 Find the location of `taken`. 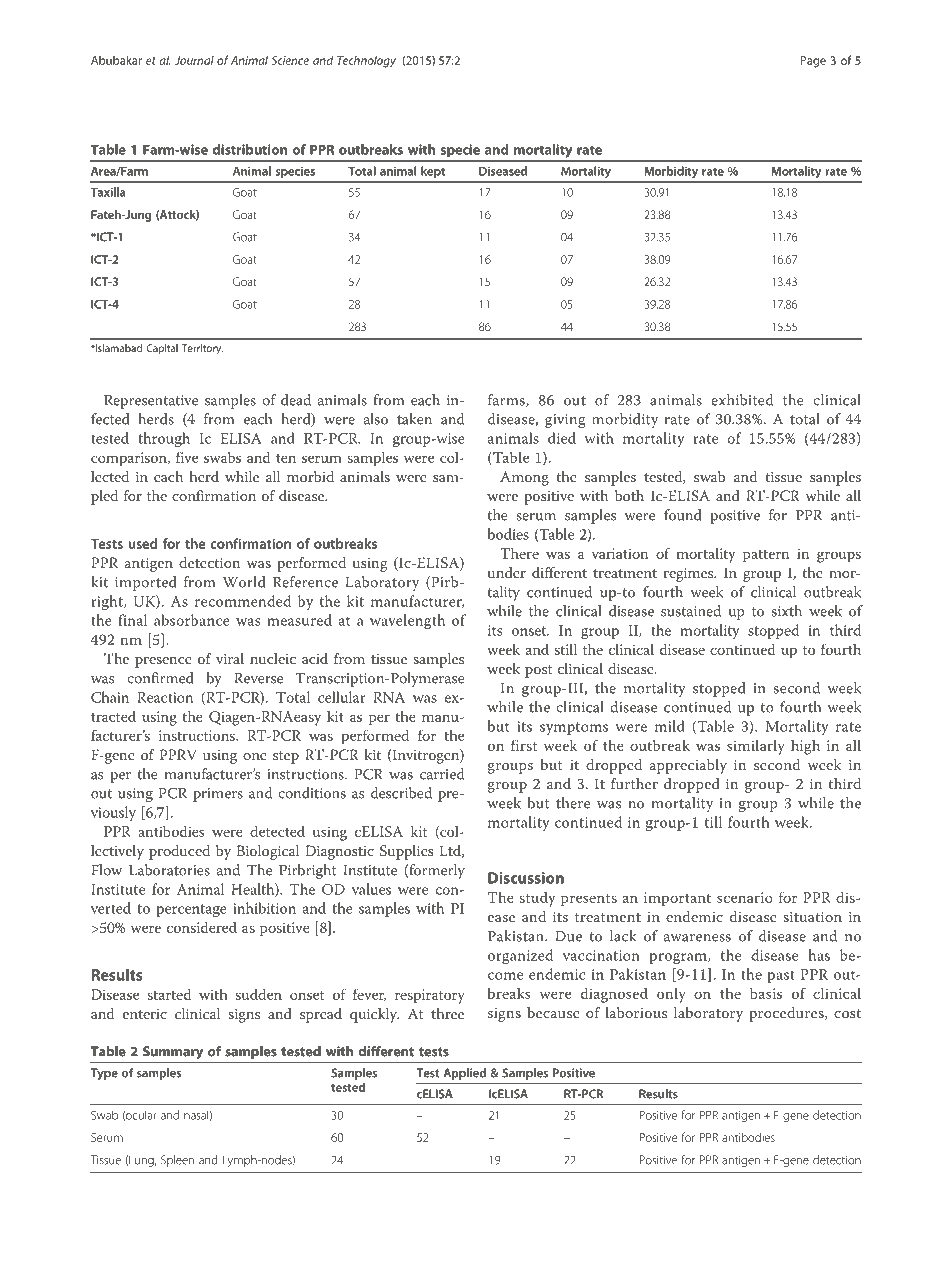

taken is located at coordinates (414, 419).
